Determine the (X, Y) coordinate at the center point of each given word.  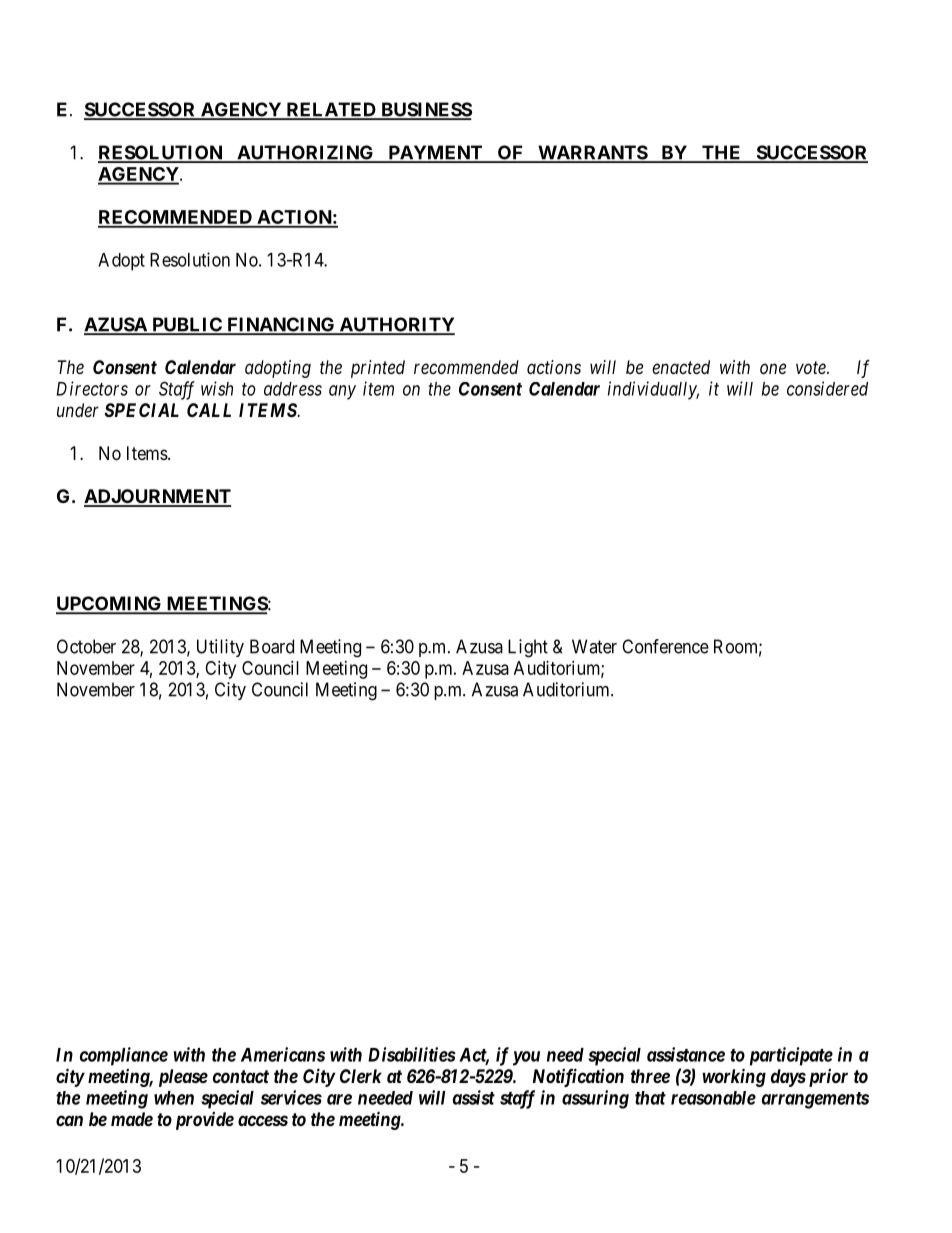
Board (272, 646)
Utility (220, 648)
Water (594, 646)
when (174, 1098)
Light (528, 648)
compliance (124, 1056)
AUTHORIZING (305, 153)
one (773, 368)
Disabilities (412, 1054)
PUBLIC (187, 325)
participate (791, 1056)
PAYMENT (435, 153)
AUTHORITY (396, 325)
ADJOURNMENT (157, 497)
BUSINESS (425, 110)
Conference (665, 646)
